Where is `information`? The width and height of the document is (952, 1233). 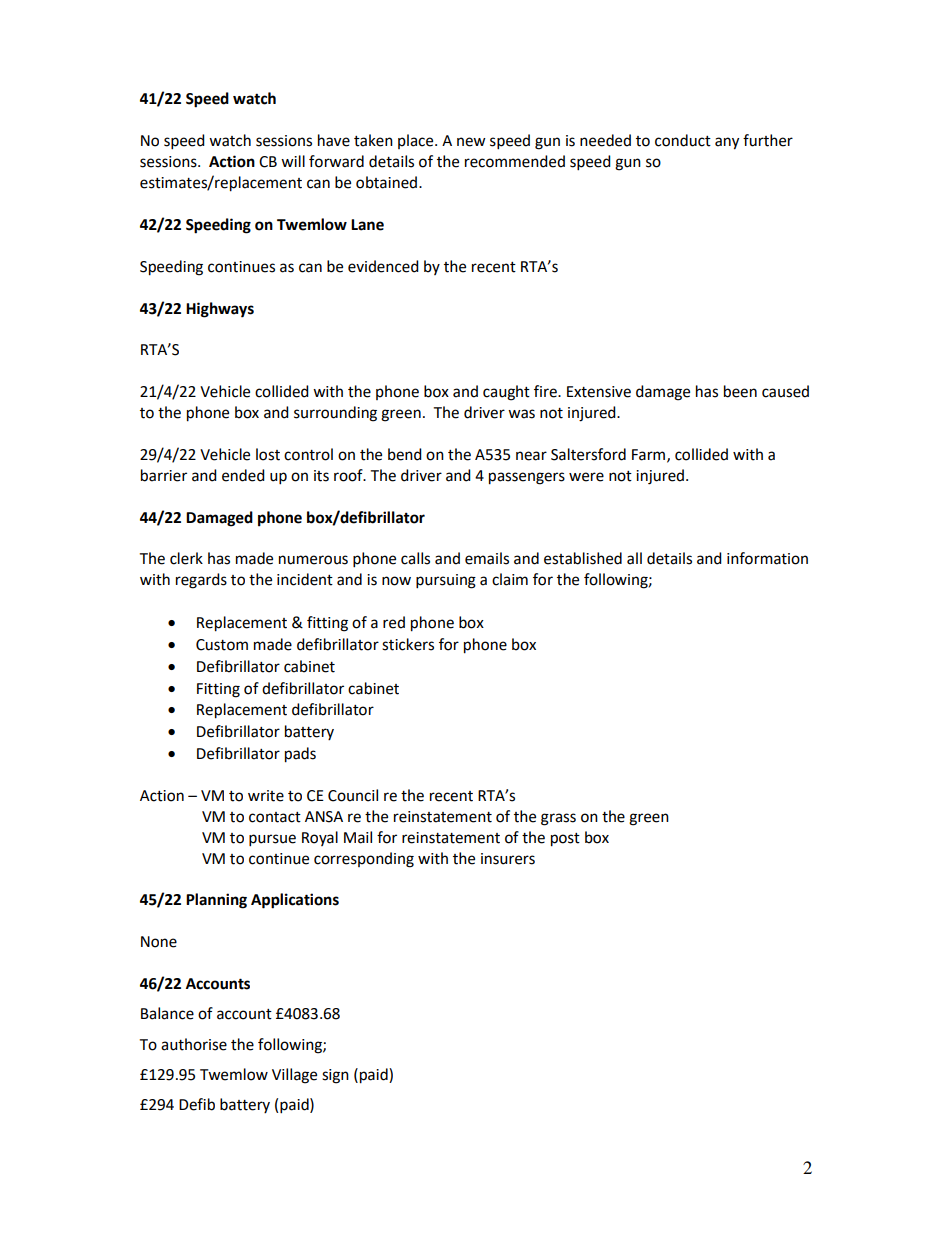 information is located at coordinates (767, 558).
